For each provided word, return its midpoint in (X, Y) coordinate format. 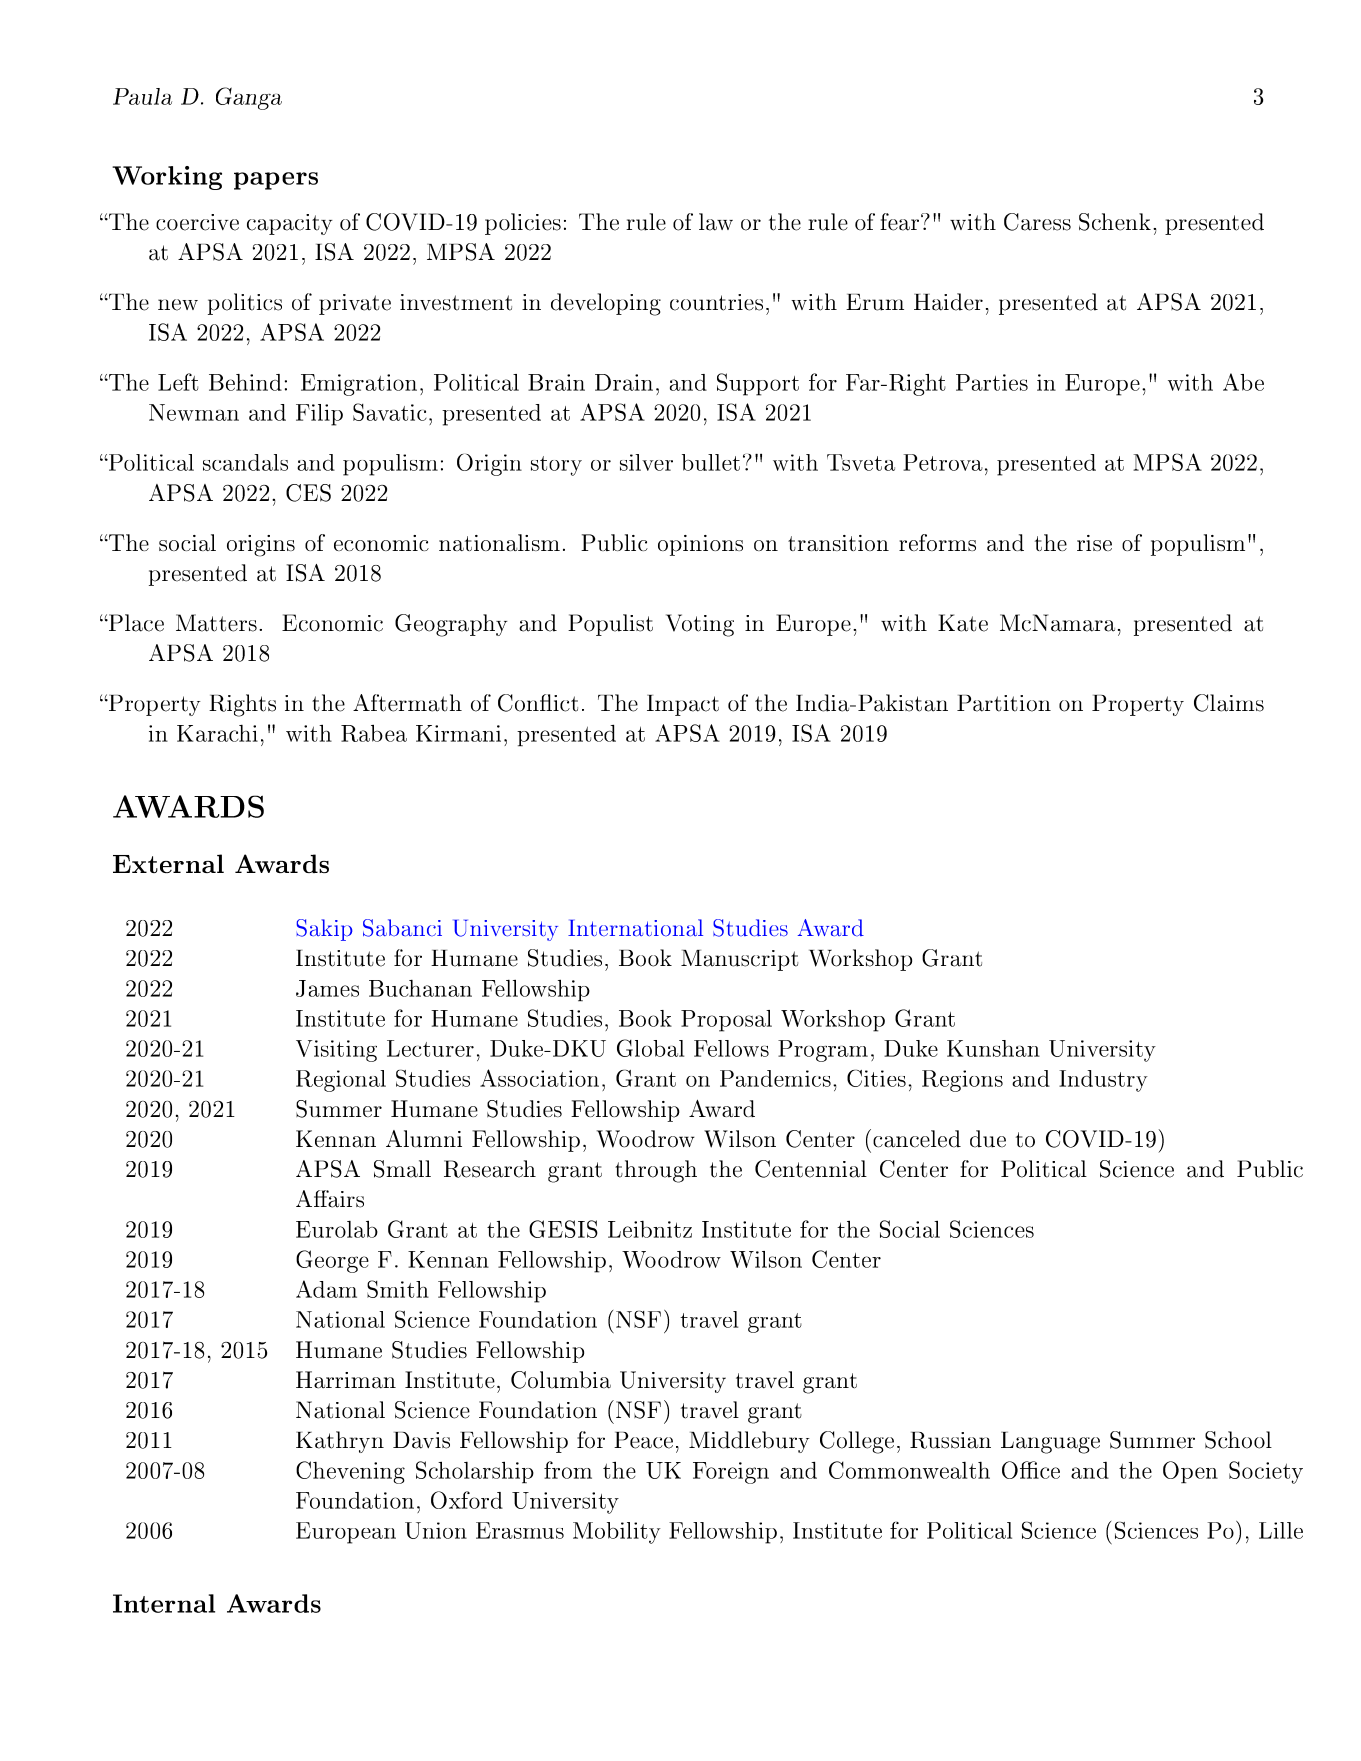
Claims (1229, 703)
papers (276, 181)
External (168, 863)
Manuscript (739, 960)
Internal (164, 1603)
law (716, 222)
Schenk (1115, 222)
